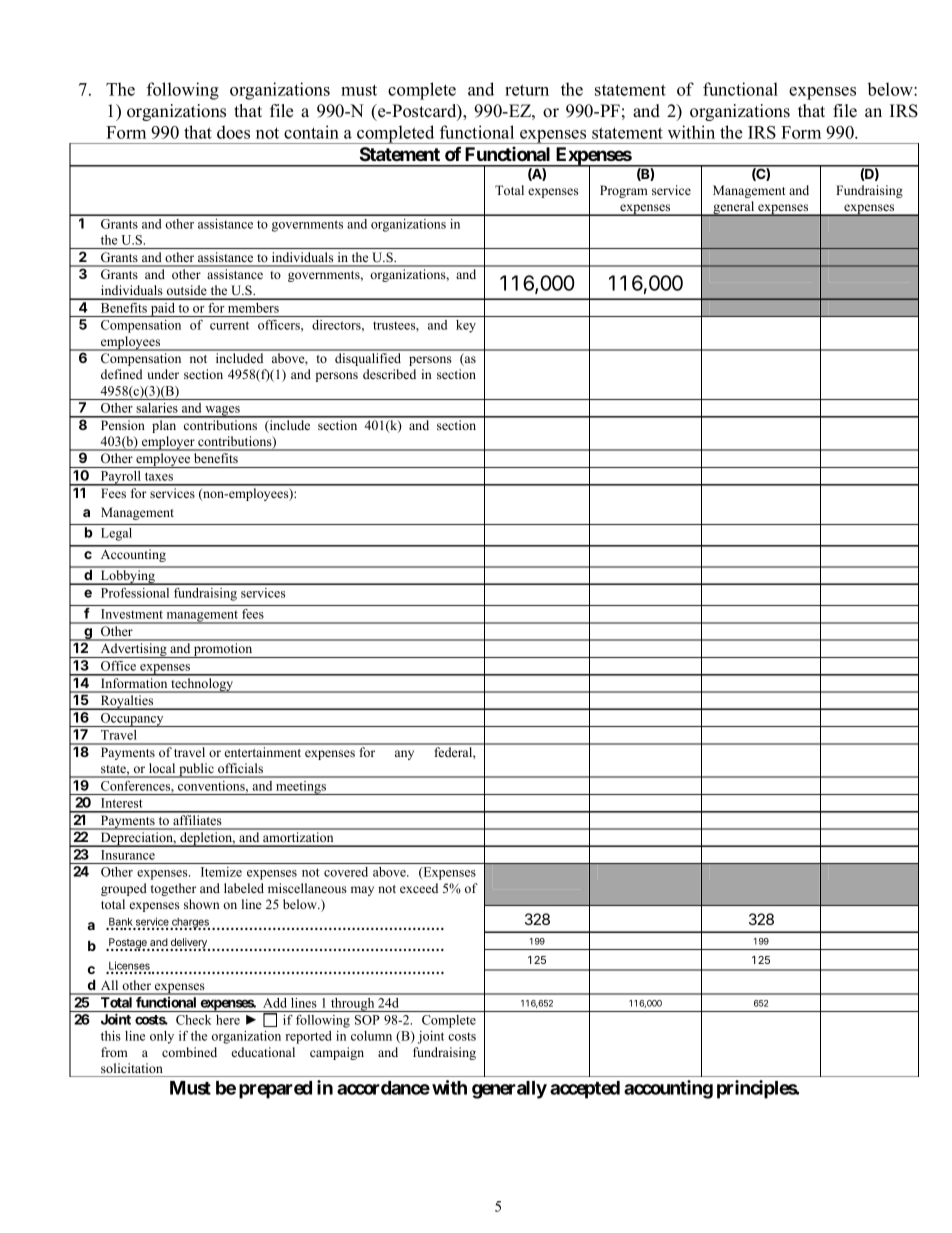  I want to click on contain, so click(311, 132).
